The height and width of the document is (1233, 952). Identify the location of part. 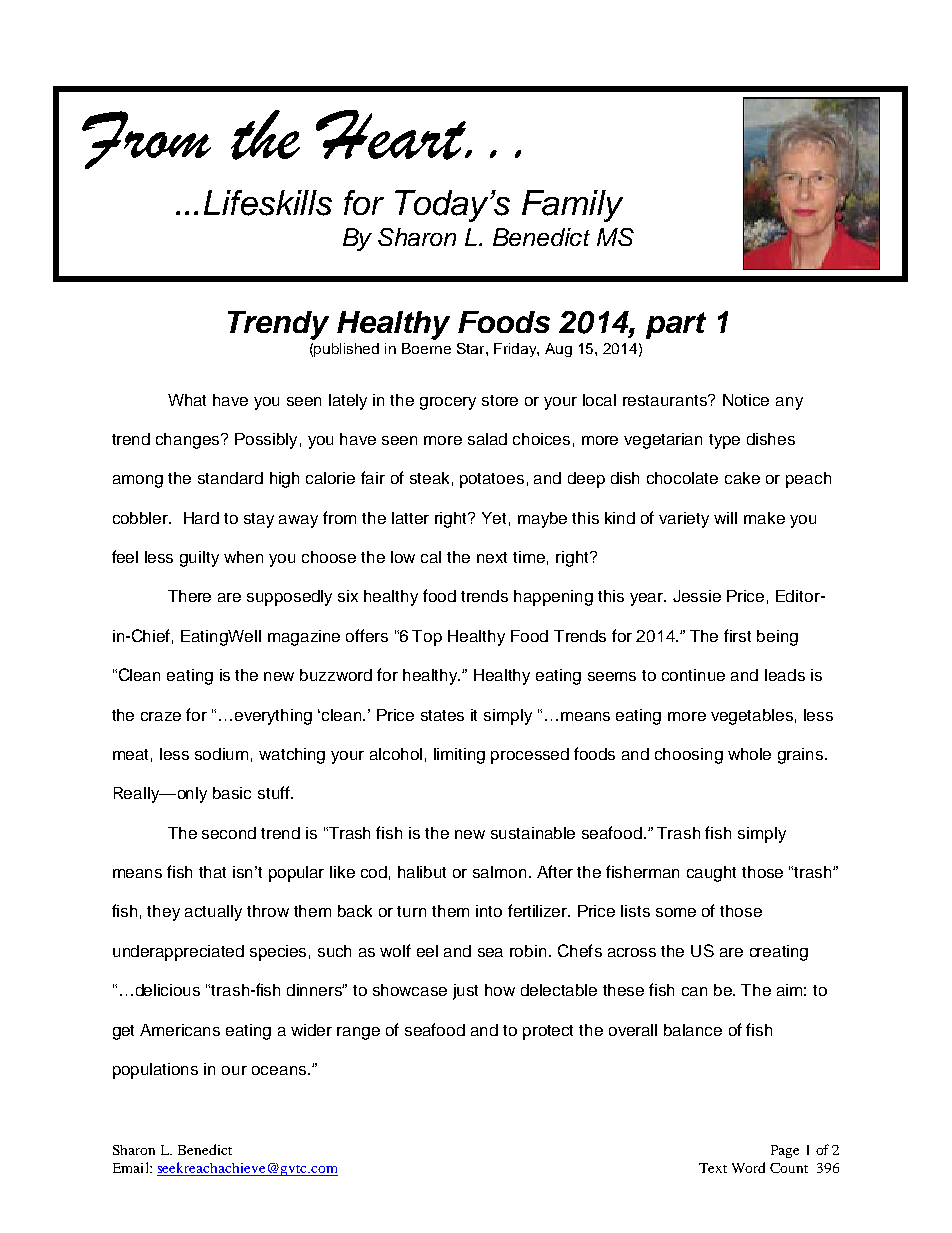
(676, 325).
